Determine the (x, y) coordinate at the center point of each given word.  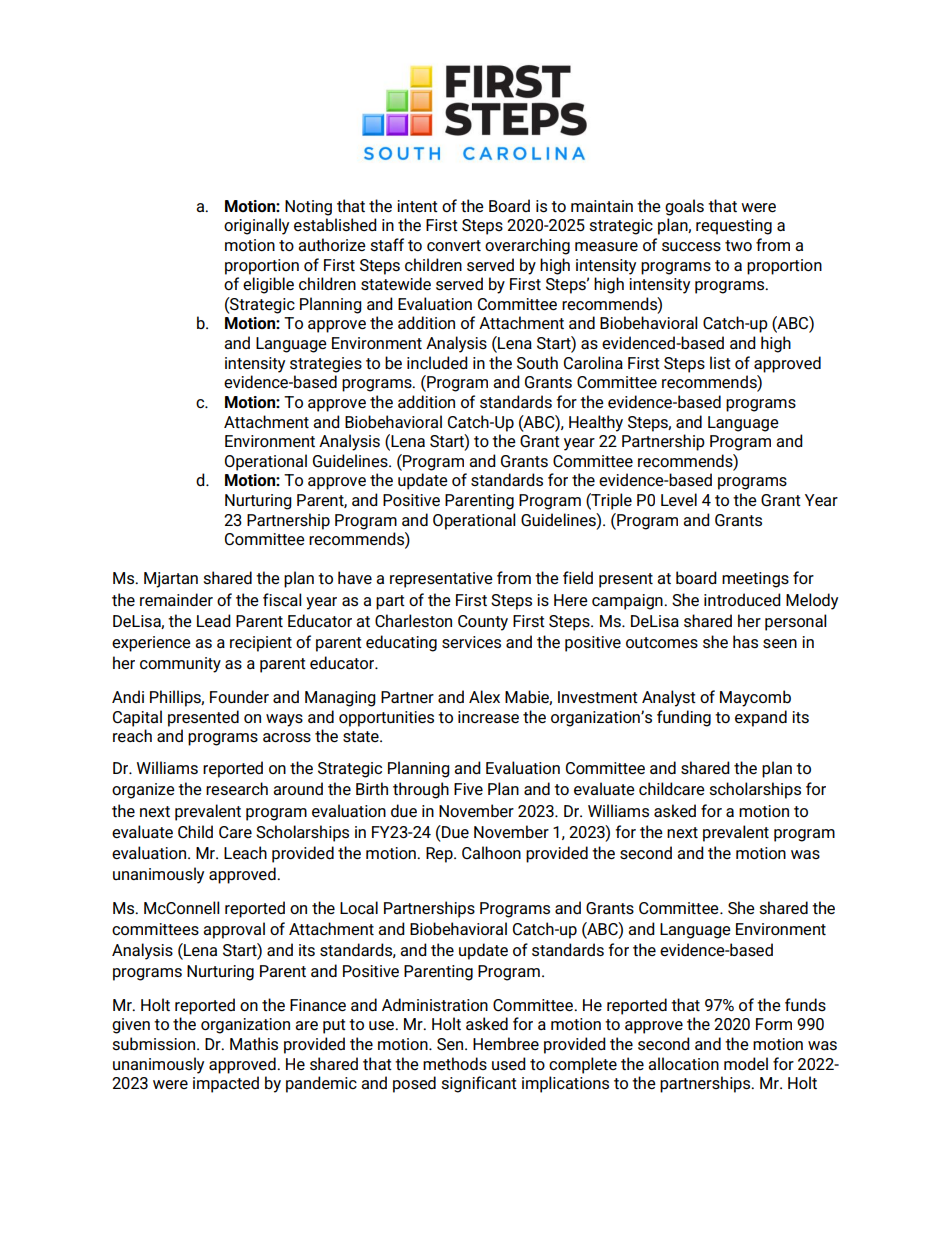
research (237, 789)
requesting (734, 227)
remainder (176, 599)
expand (761, 718)
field (578, 577)
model (746, 1063)
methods (455, 1063)
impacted (226, 1084)
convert (454, 245)
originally (256, 226)
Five (468, 789)
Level (679, 499)
